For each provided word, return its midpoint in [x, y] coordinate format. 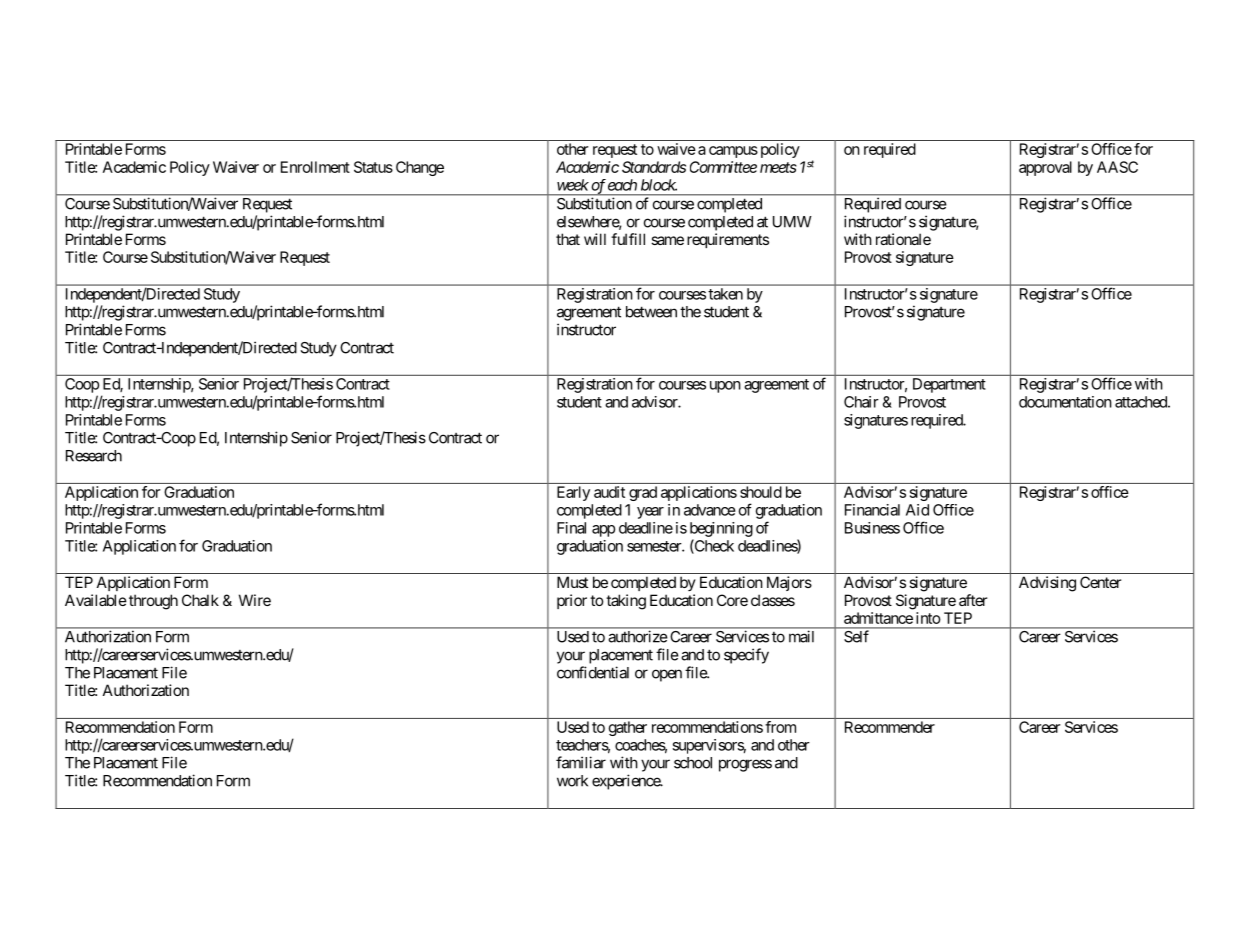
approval [1045, 168]
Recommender [890, 727]
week [573, 185]
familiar [581, 762]
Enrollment [315, 167]
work [572, 781]
